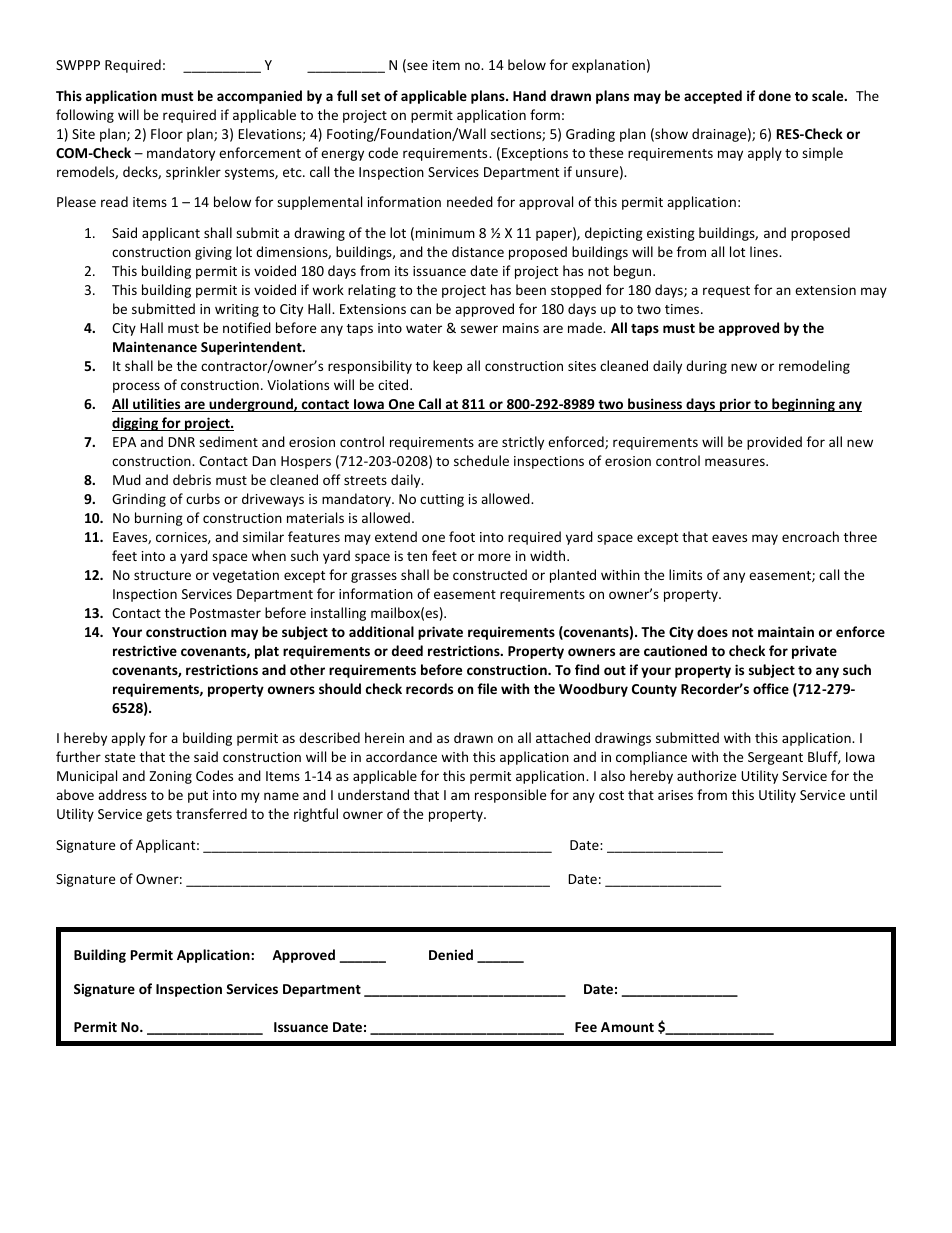 This image has height=1233, width=952. I want to click on more, so click(494, 557).
